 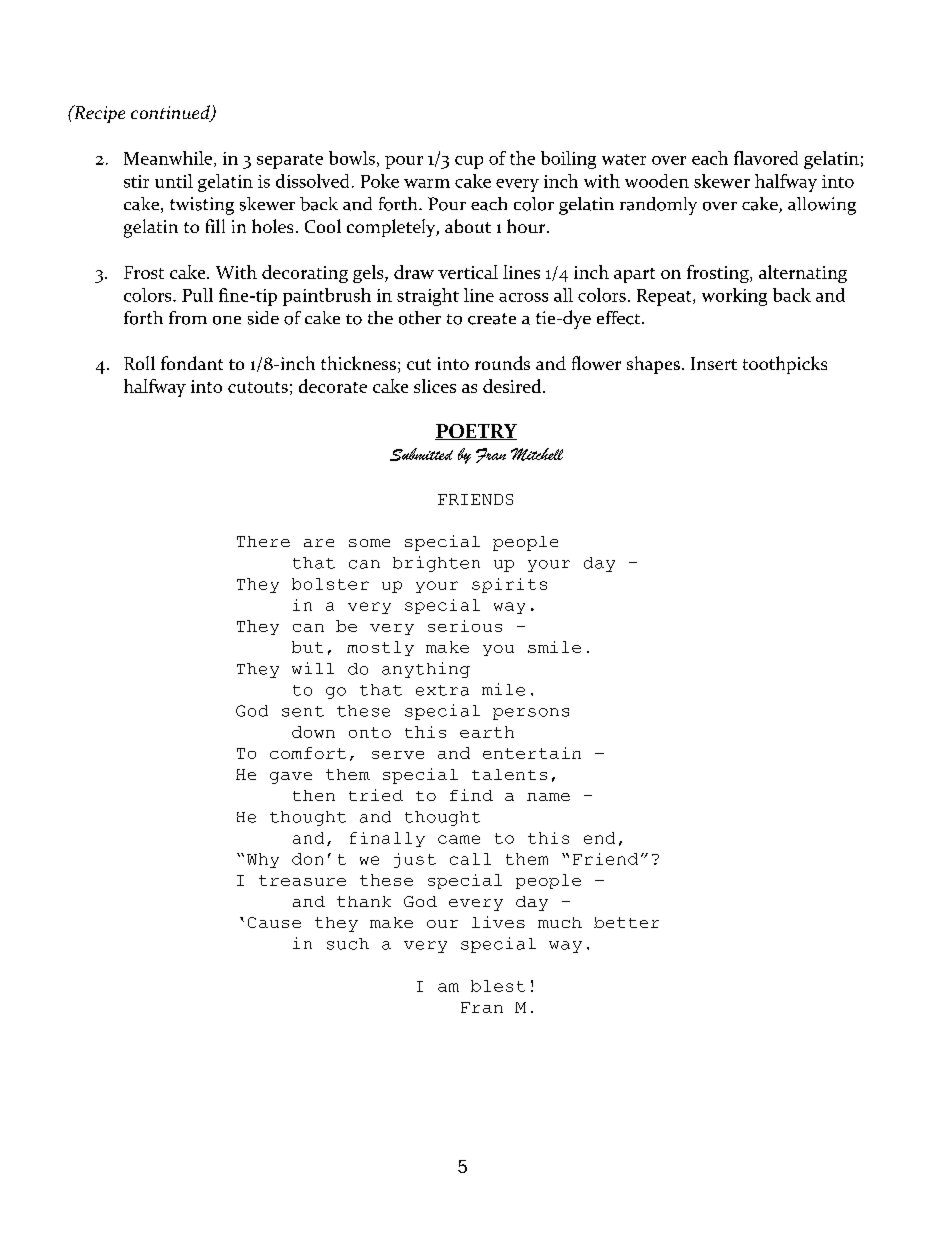 I want to click on brighten, so click(x=436, y=564).
